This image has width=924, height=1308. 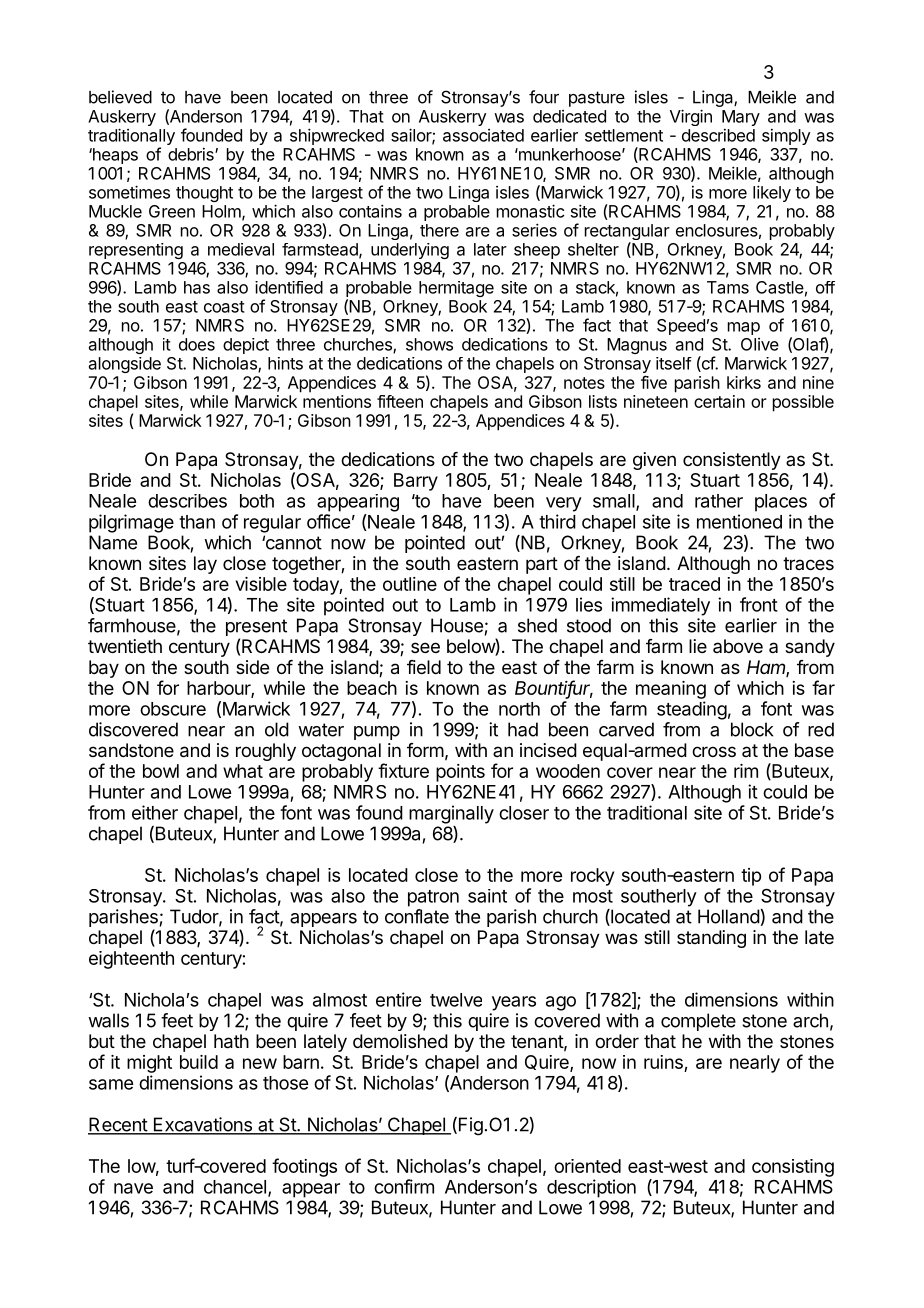 What do you see at coordinates (416, 482) in the image?
I see `Barry` at bounding box center [416, 482].
